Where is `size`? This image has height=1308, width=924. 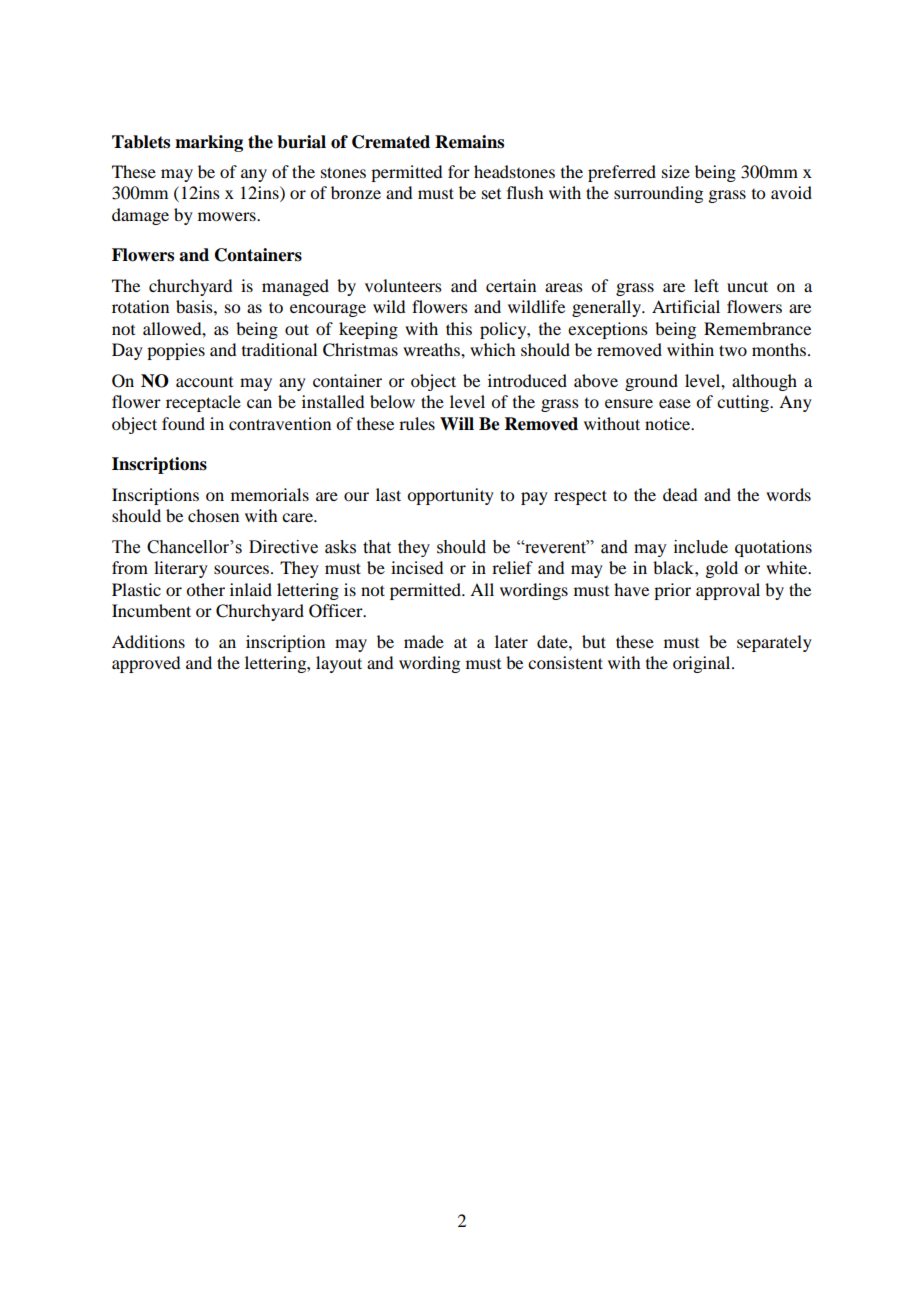 size is located at coordinates (676, 171).
